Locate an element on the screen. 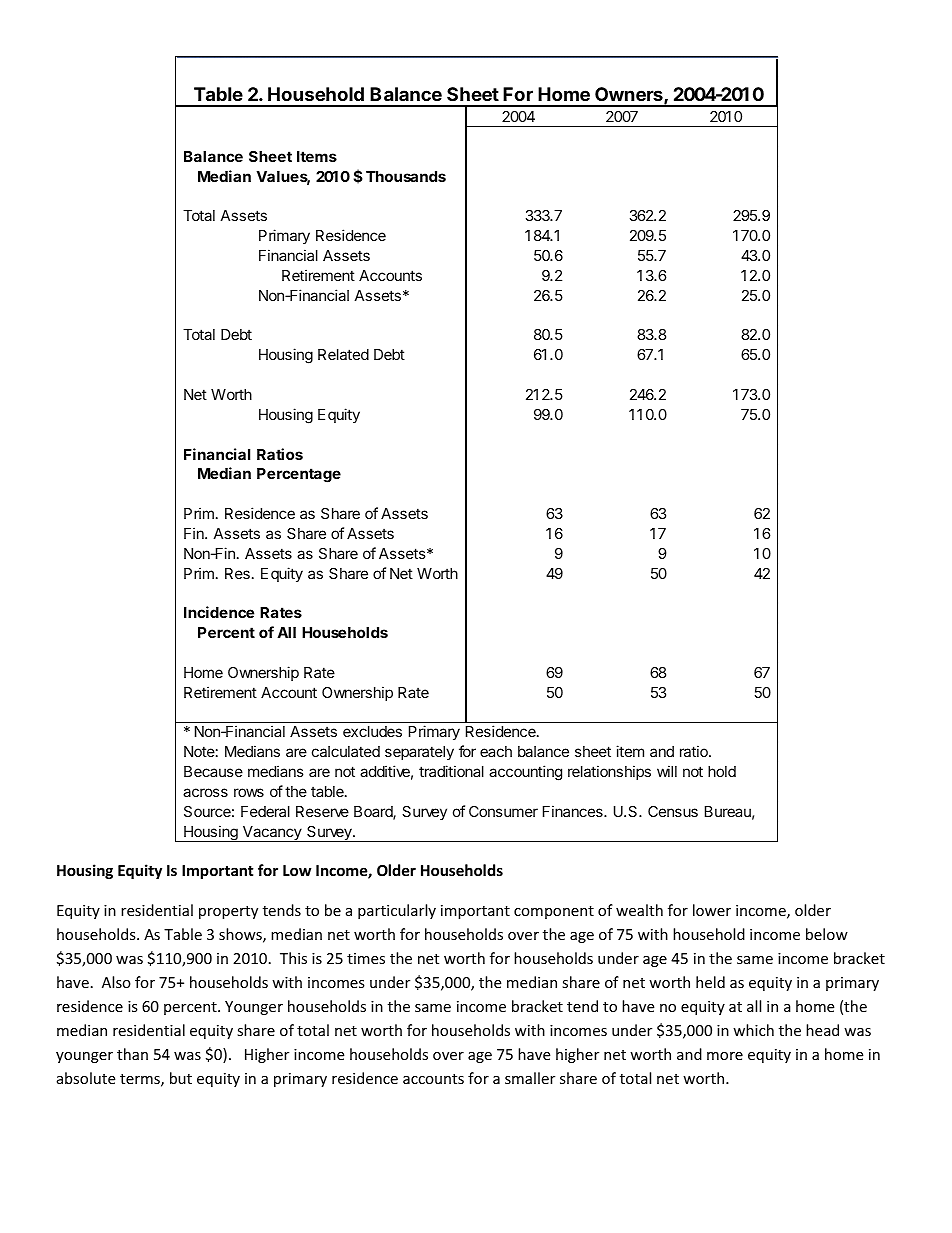  Incidence is located at coordinates (219, 612).
